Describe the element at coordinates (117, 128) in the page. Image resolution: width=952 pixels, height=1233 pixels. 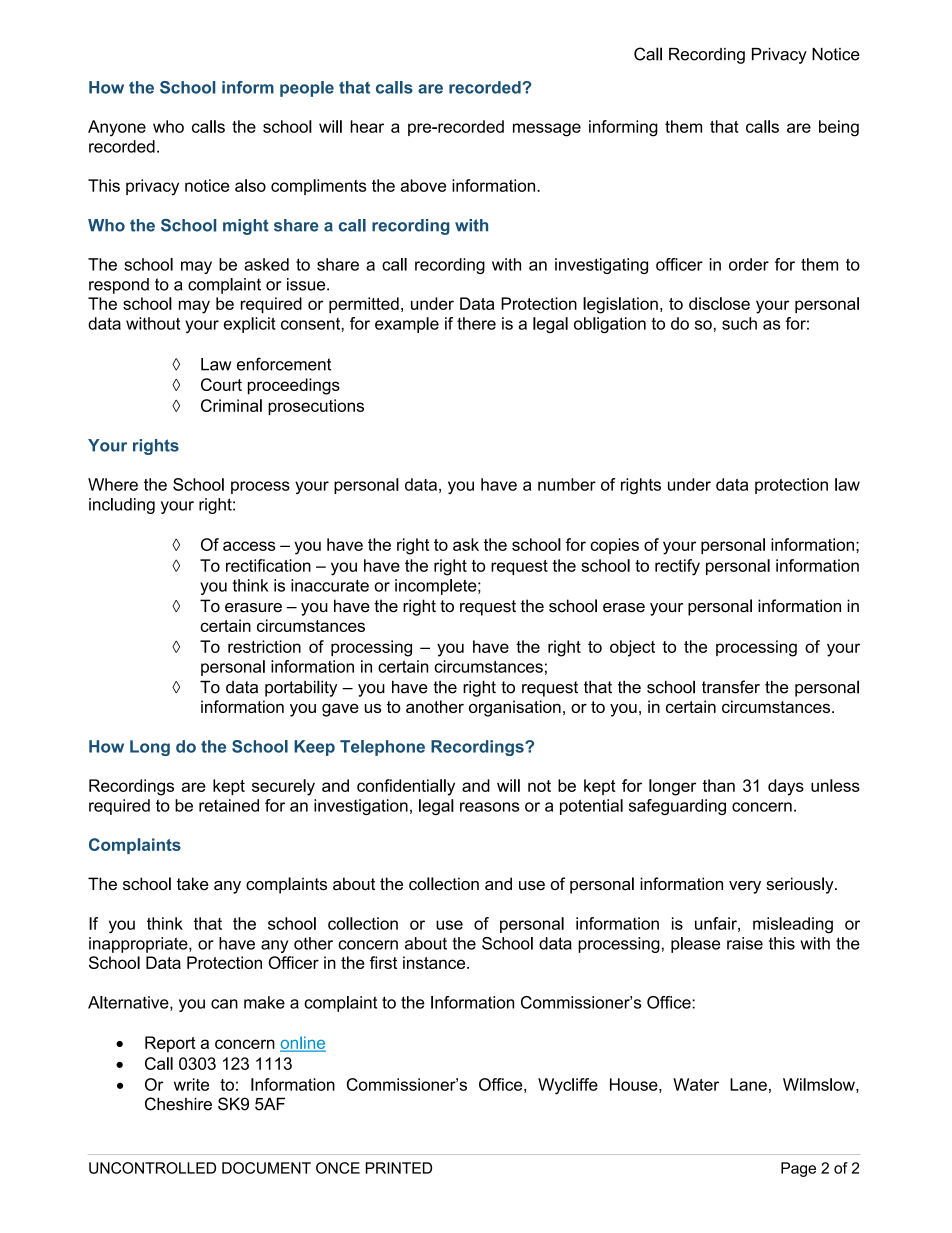
I see `Anyone` at that location.
